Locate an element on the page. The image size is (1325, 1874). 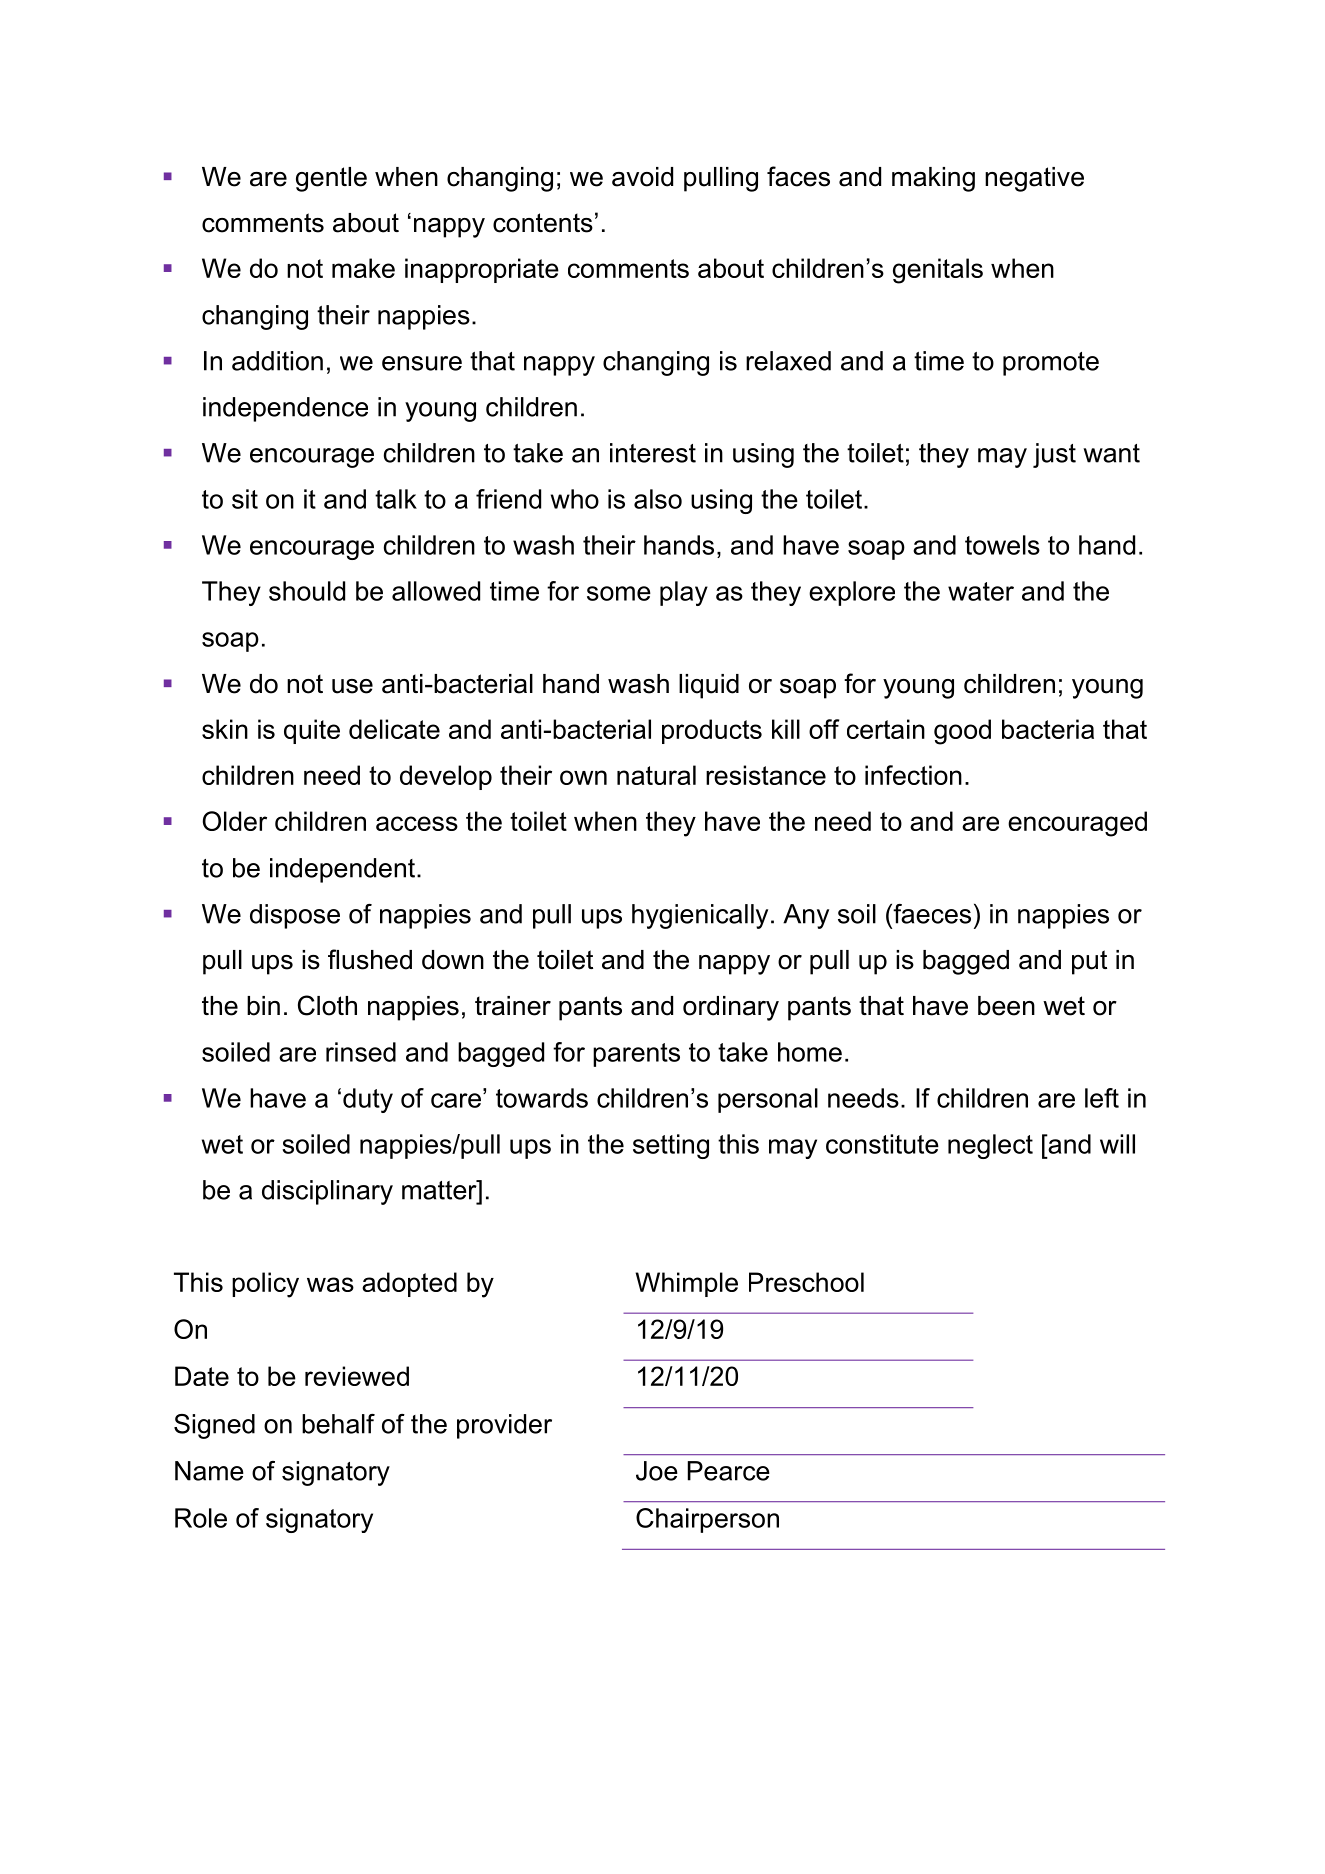
setting is located at coordinates (671, 1146).
